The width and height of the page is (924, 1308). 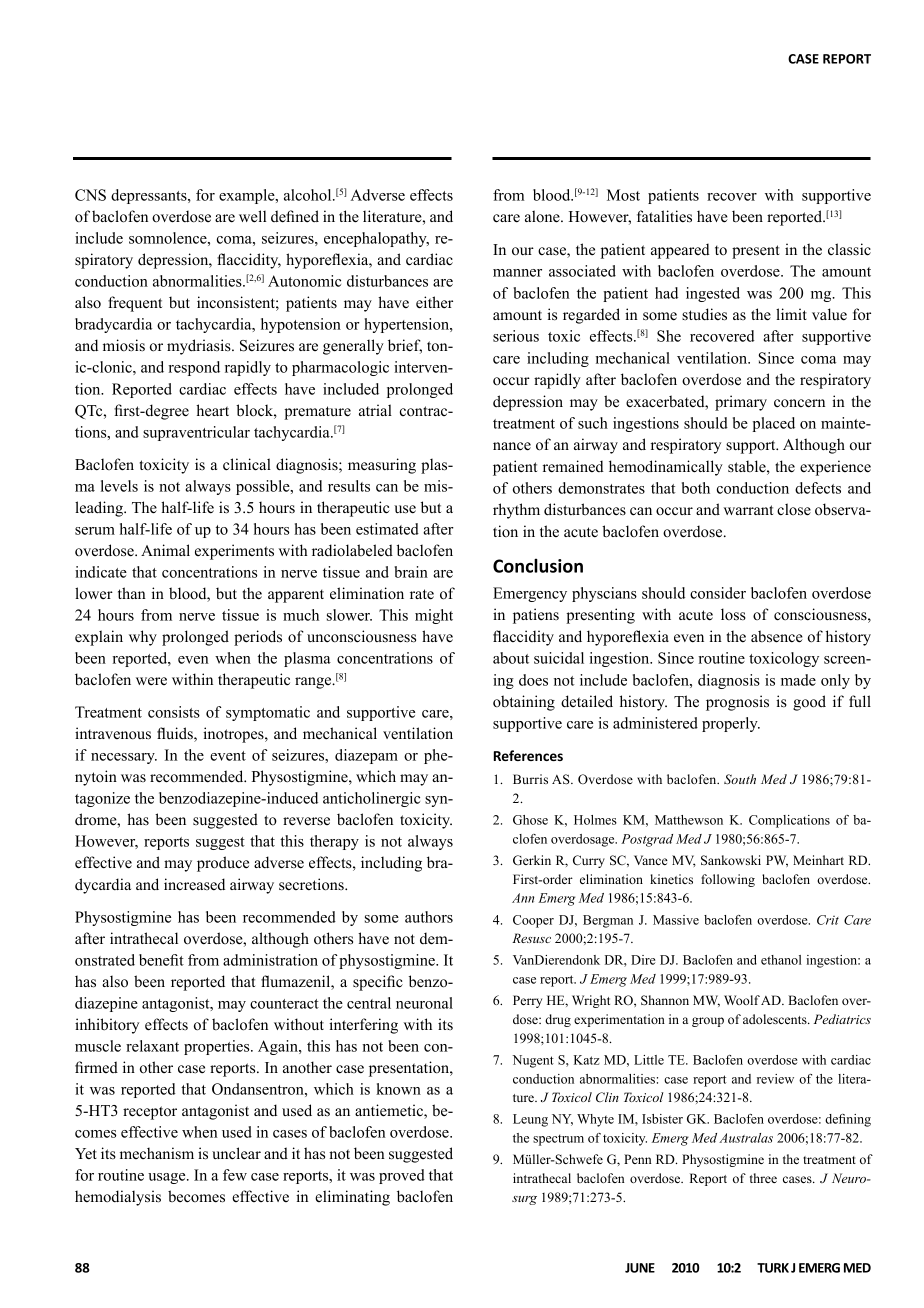 I want to click on proved, so click(x=402, y=1176).
